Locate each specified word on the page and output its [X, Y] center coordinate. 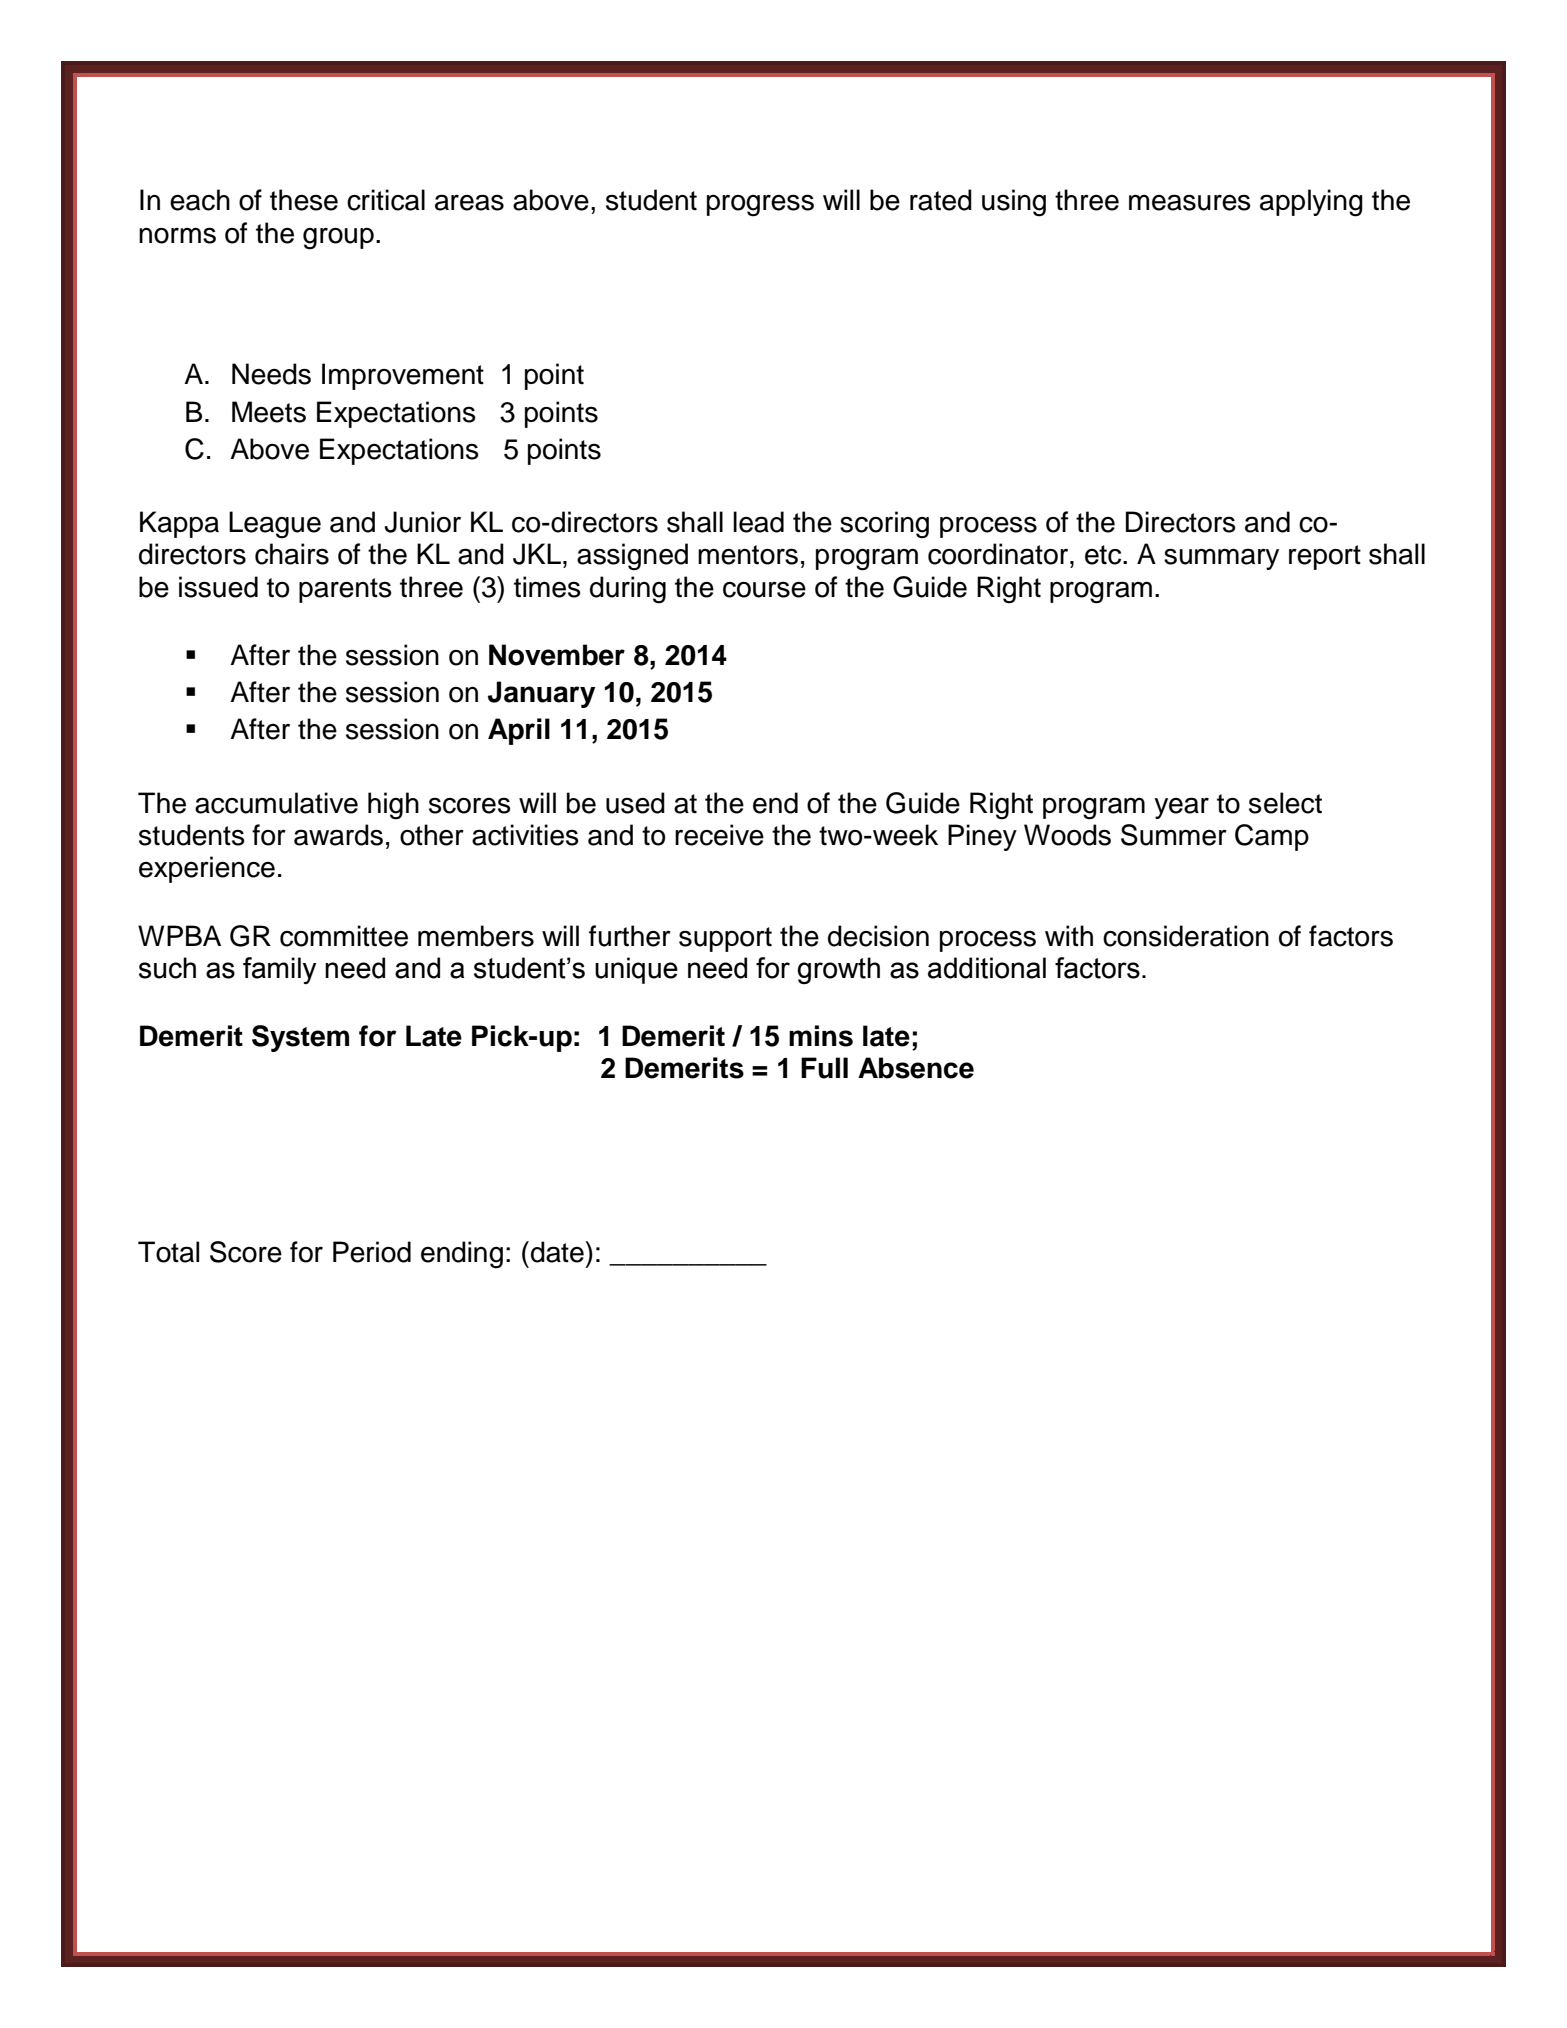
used [635, 803]
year [1181, 808]
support [725, 939]
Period [372, 1252]
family [279, 970]
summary [1221, 559]
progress [760, 205]
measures [1190, 202]
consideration [1186, 936]
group [338, 239]
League [275, 525]
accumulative [276, 803]
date [558, 1252]
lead [758, 522]
